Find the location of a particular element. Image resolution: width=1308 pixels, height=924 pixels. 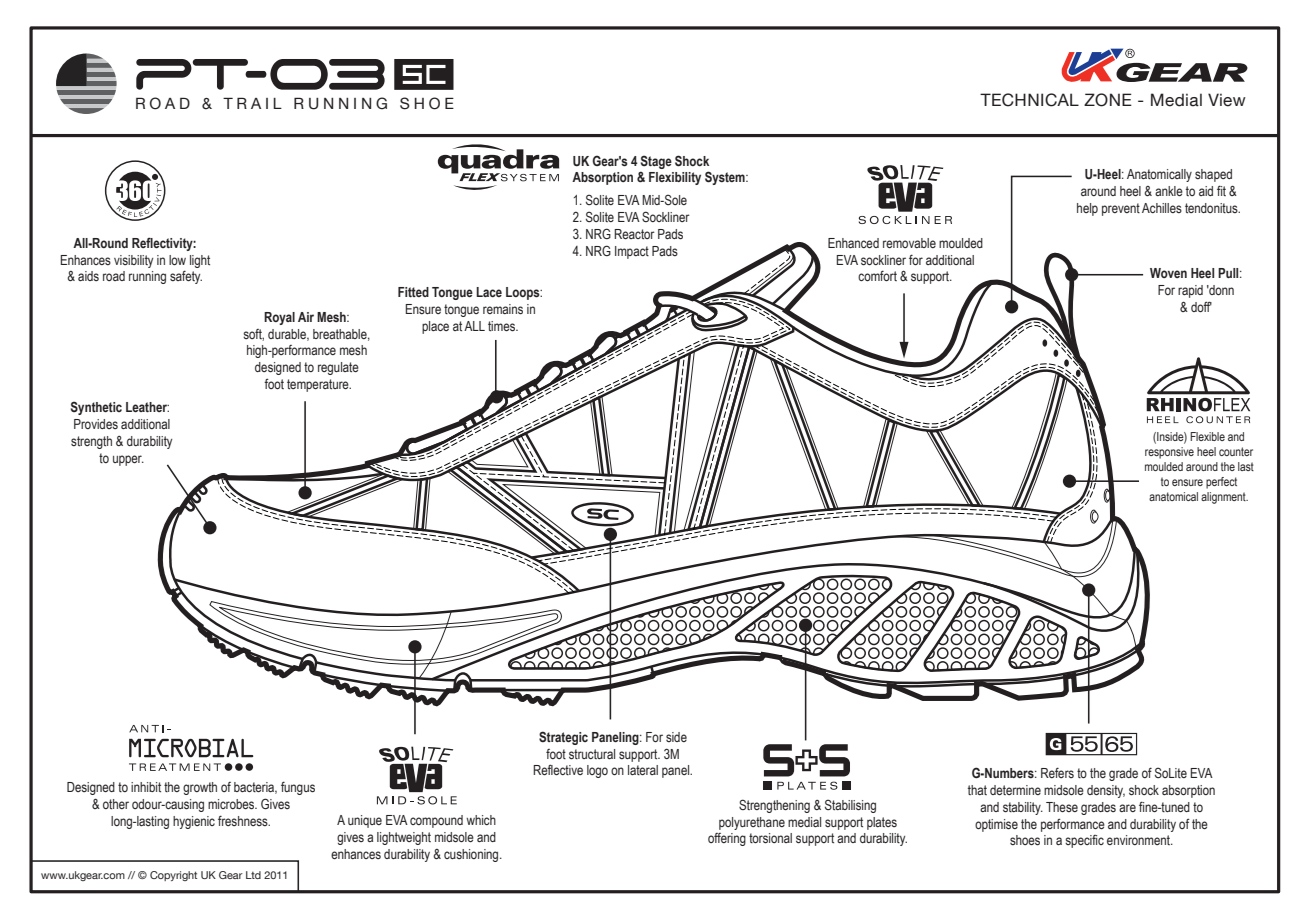

Strategic is located at coordinates (563, 738).
